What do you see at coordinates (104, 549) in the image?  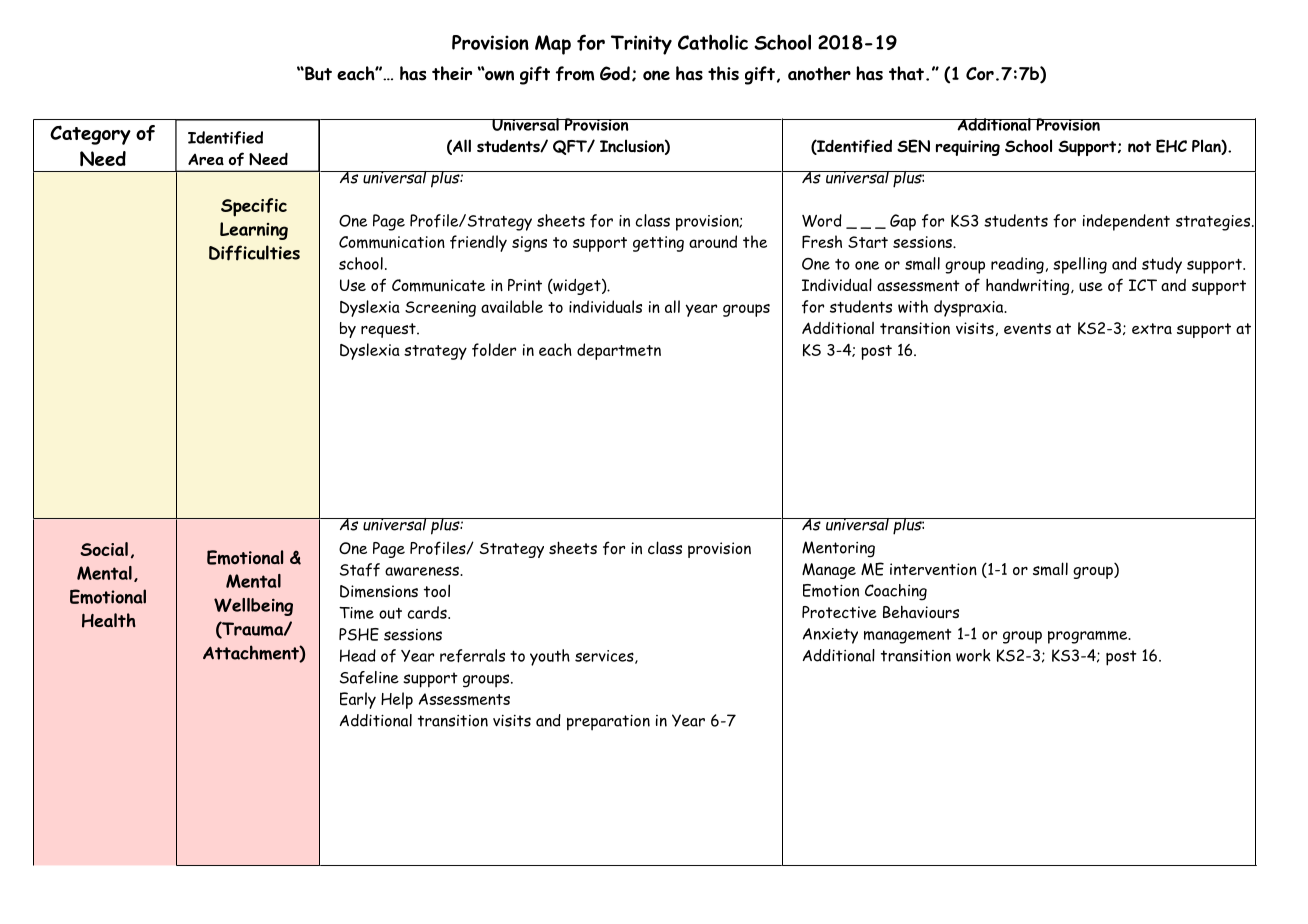 I see `Social` at bounding box center [104, 549].
